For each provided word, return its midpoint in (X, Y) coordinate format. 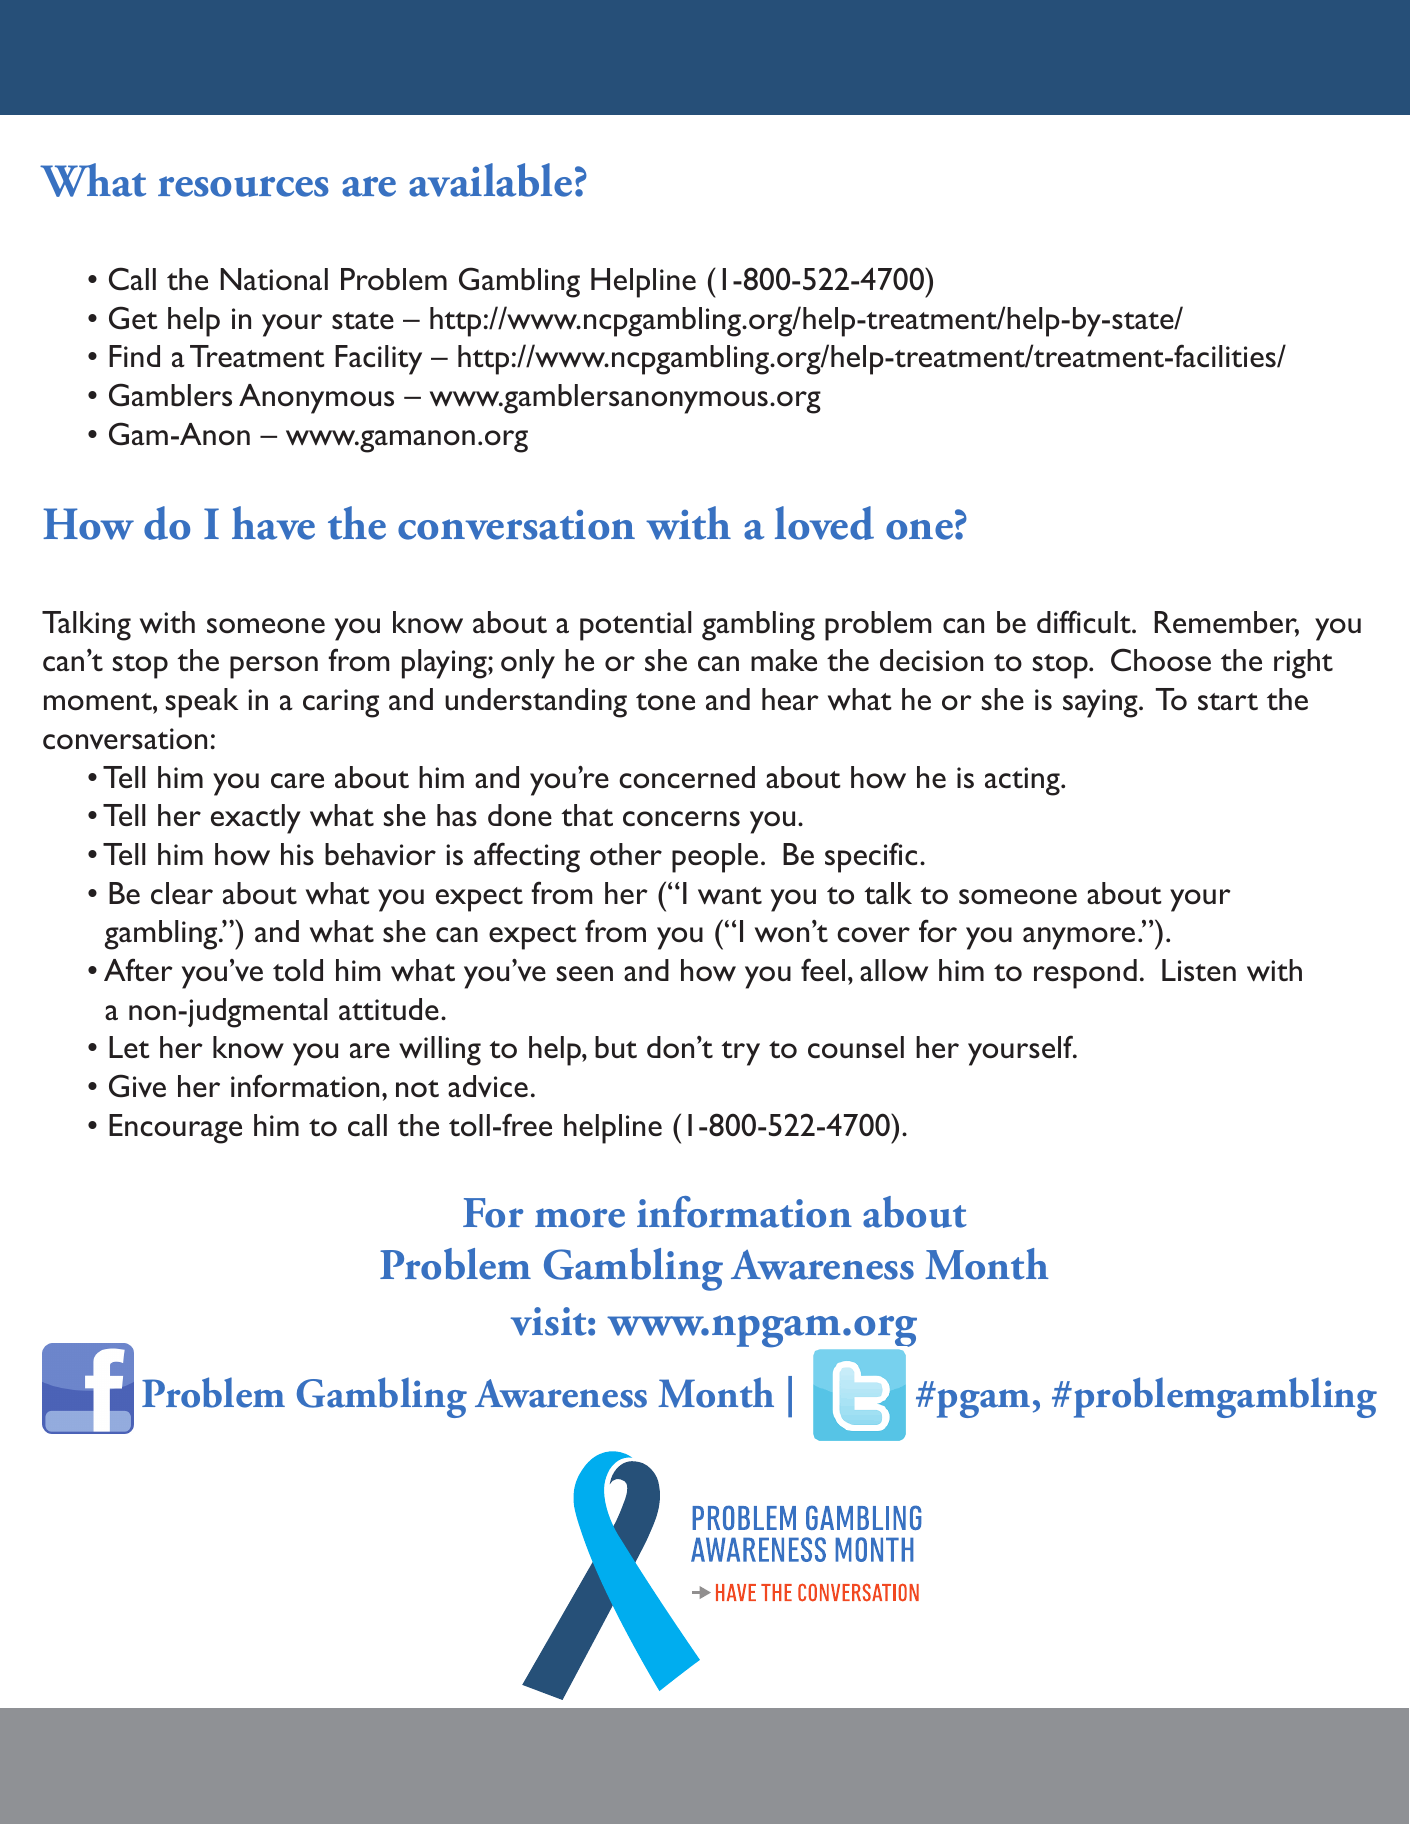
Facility (378, 360)
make (784, 660)
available (490, 180)
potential (636, 626)
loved (824, 523)
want (730, 896)
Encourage (175, 1129)
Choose (1161, 660)
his (297, 854)
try (741, 1053)
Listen (1199, 970)
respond (1085, 974)
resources (243, 186)
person (274, 667)
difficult (1085, 622)
